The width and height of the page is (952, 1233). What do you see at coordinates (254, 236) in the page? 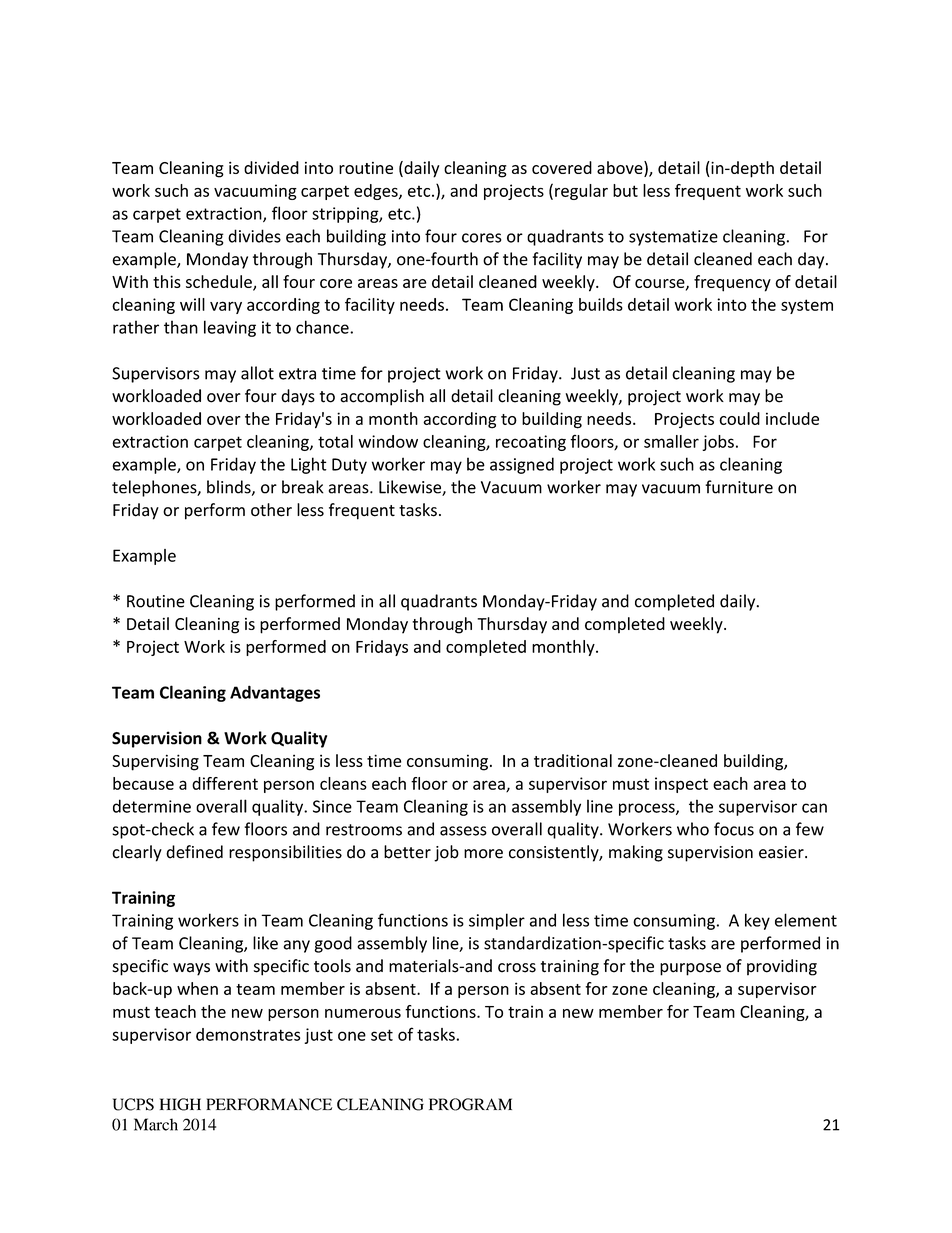
I see `divides` at bounding box center [254, 236].
